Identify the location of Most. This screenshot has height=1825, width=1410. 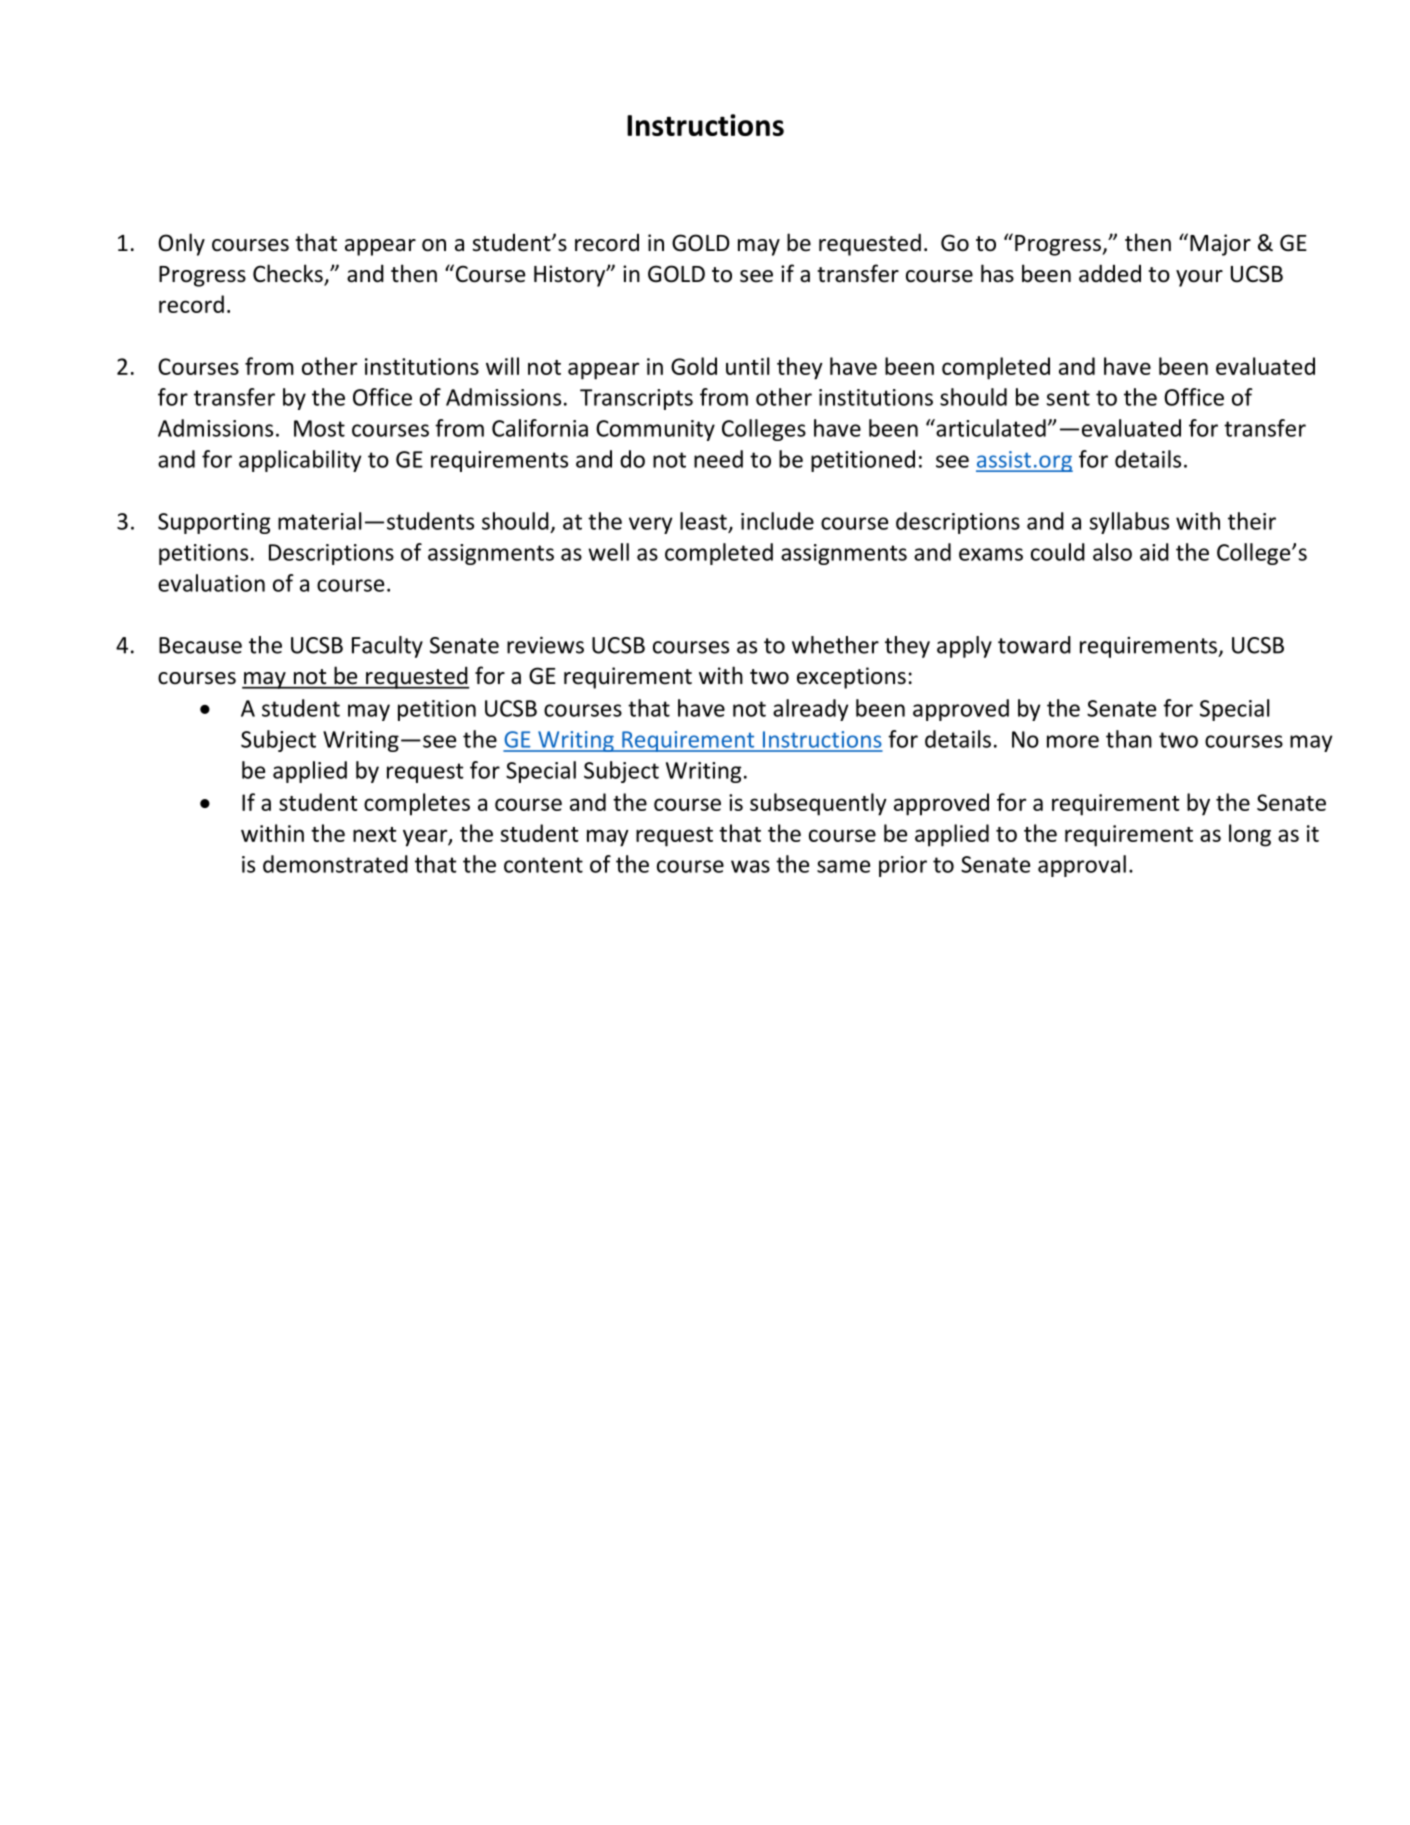
(319, 428).
